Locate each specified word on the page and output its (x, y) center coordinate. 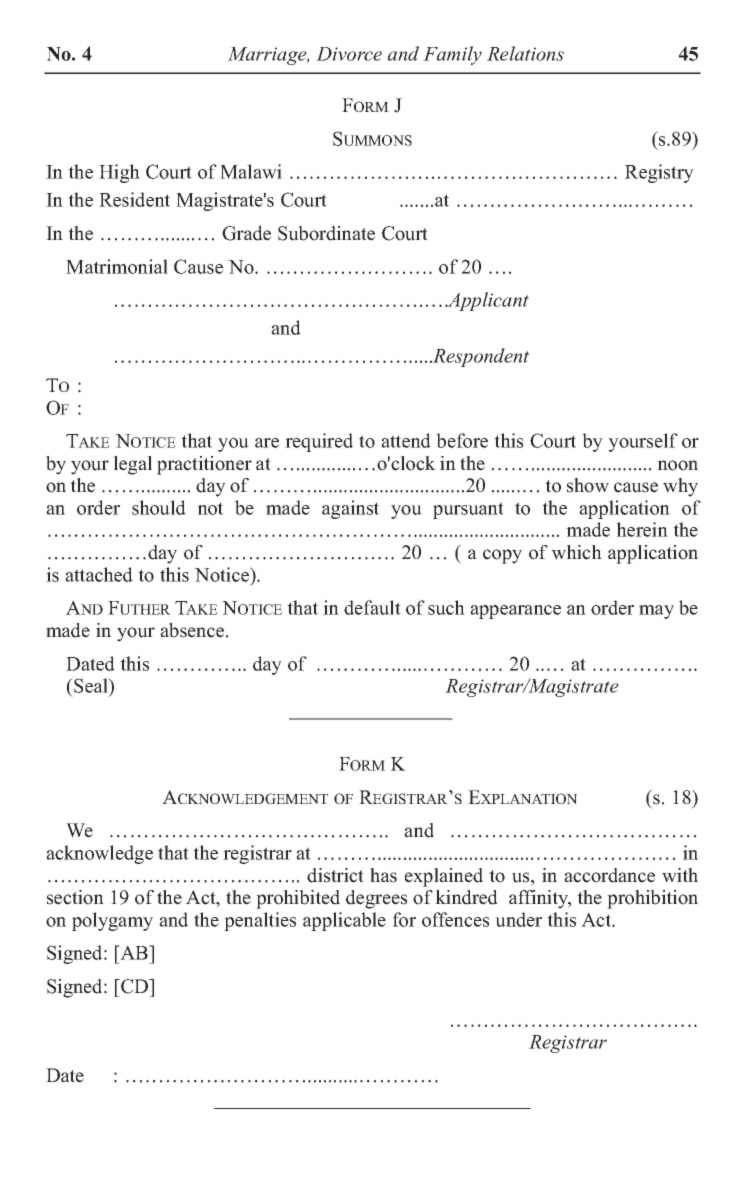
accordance (609, 875)
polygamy (112, 921)
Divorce (349, 54)
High (119, 173)
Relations (525, 53)
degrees (376, 899)
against (350, 509)
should (159, 507)
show (588, 485)
